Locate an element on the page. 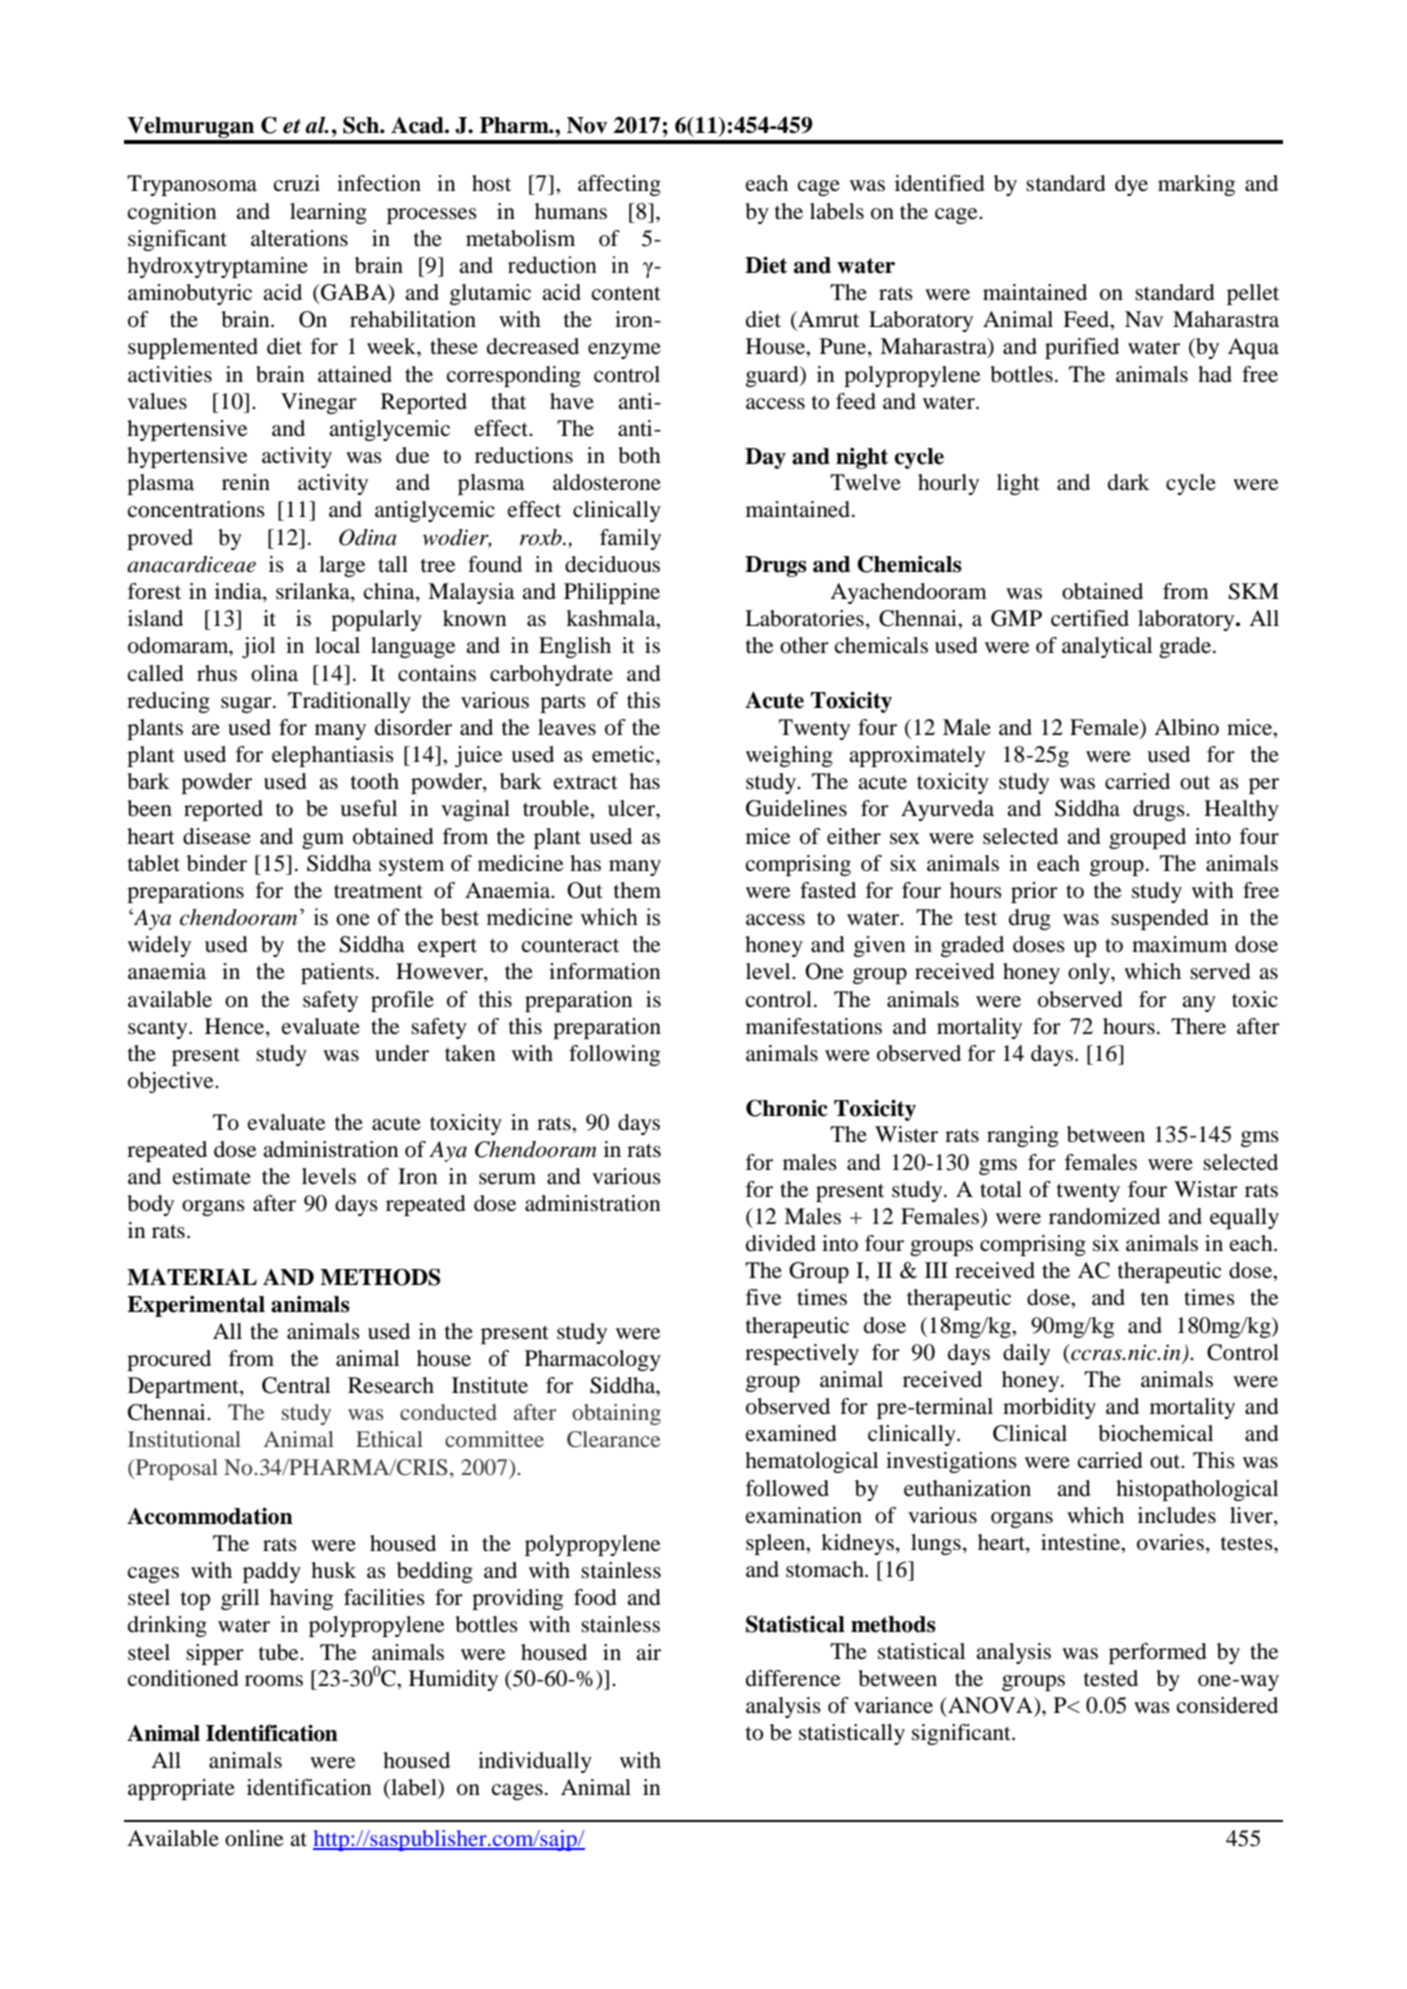 This image has width=1407, height=1989. learning is located at coordinates (328, 213).
